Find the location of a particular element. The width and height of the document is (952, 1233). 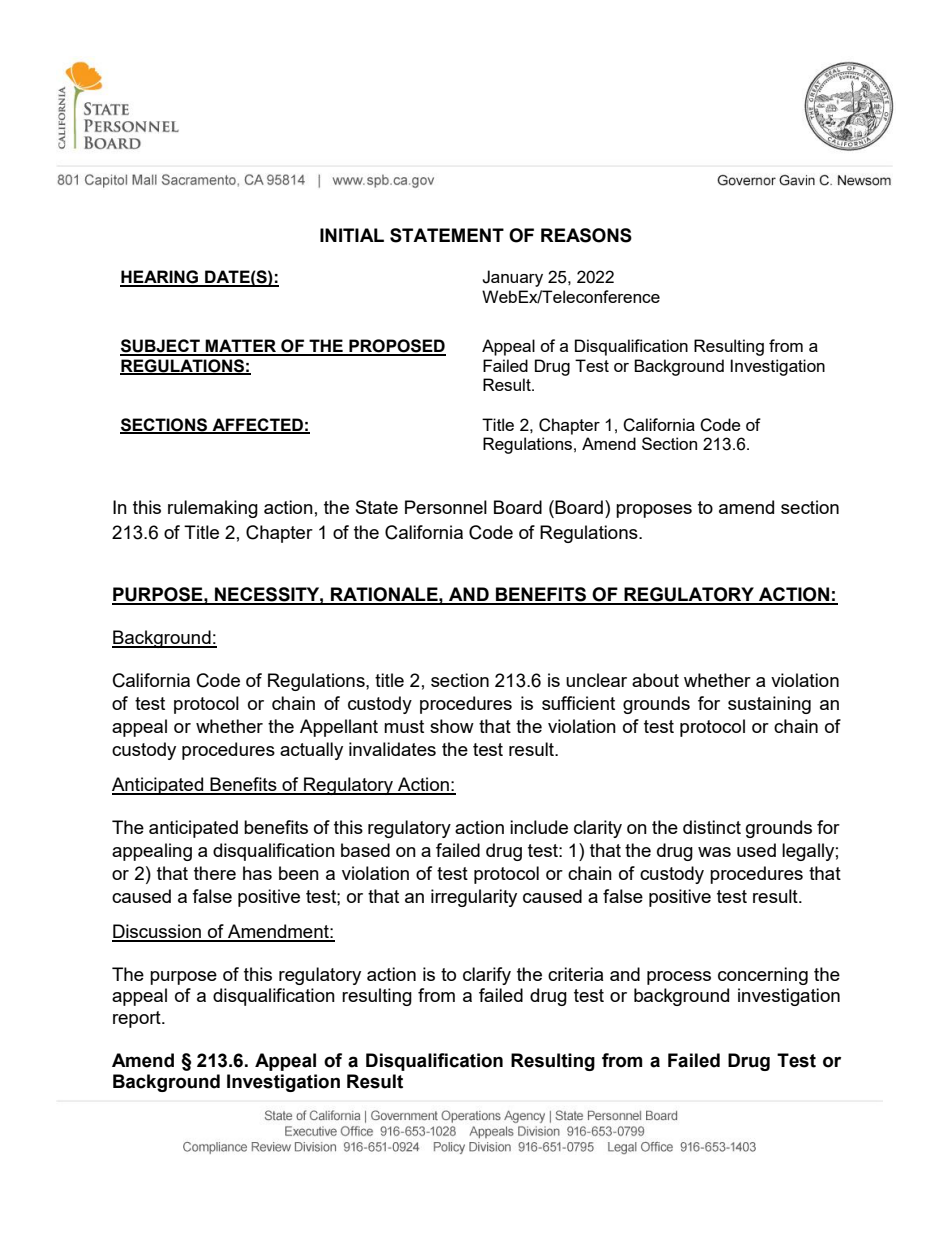

report is located at coordinates (138, 1019).
